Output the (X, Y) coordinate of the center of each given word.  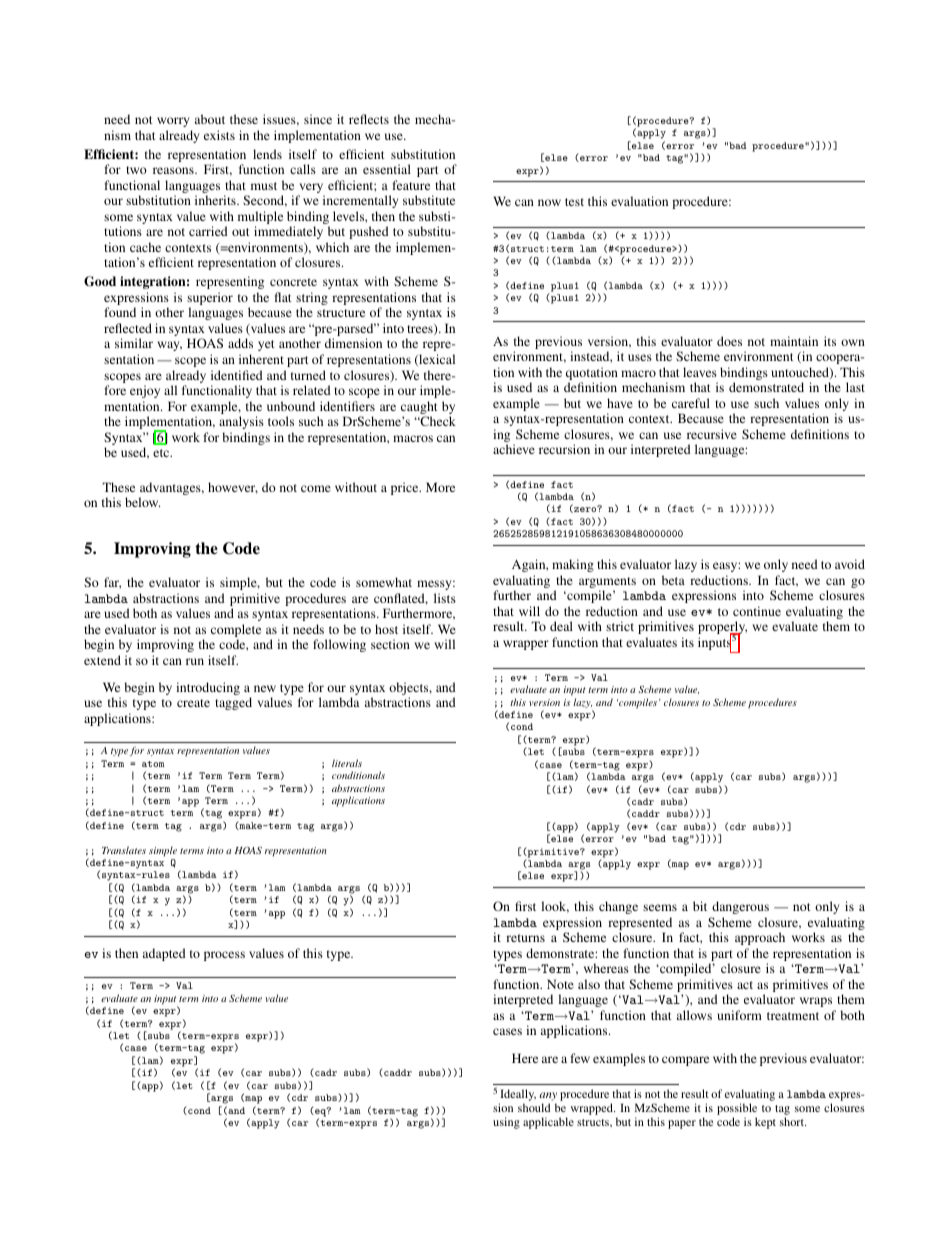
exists (219, 135)
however (233, 488)
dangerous (740, 907)
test (574, 202)
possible (737, 1110)
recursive (712, 434)
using (506, 1123)
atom (153, 764)
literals (347, 763)
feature (411, 185)
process (224, 956)
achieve (514, 449)
